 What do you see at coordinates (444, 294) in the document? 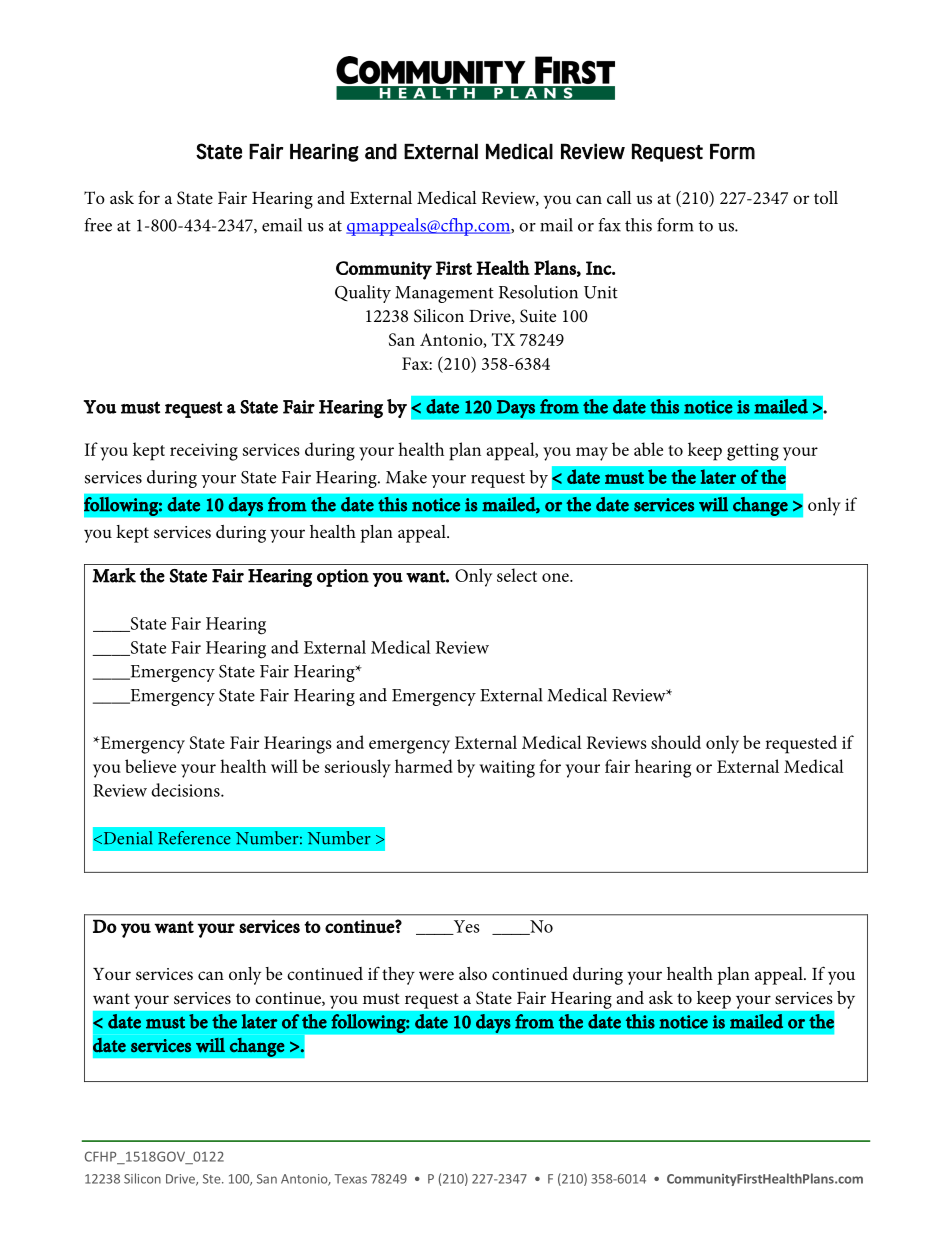
I see `Management` at bounding box center [444, 294].
